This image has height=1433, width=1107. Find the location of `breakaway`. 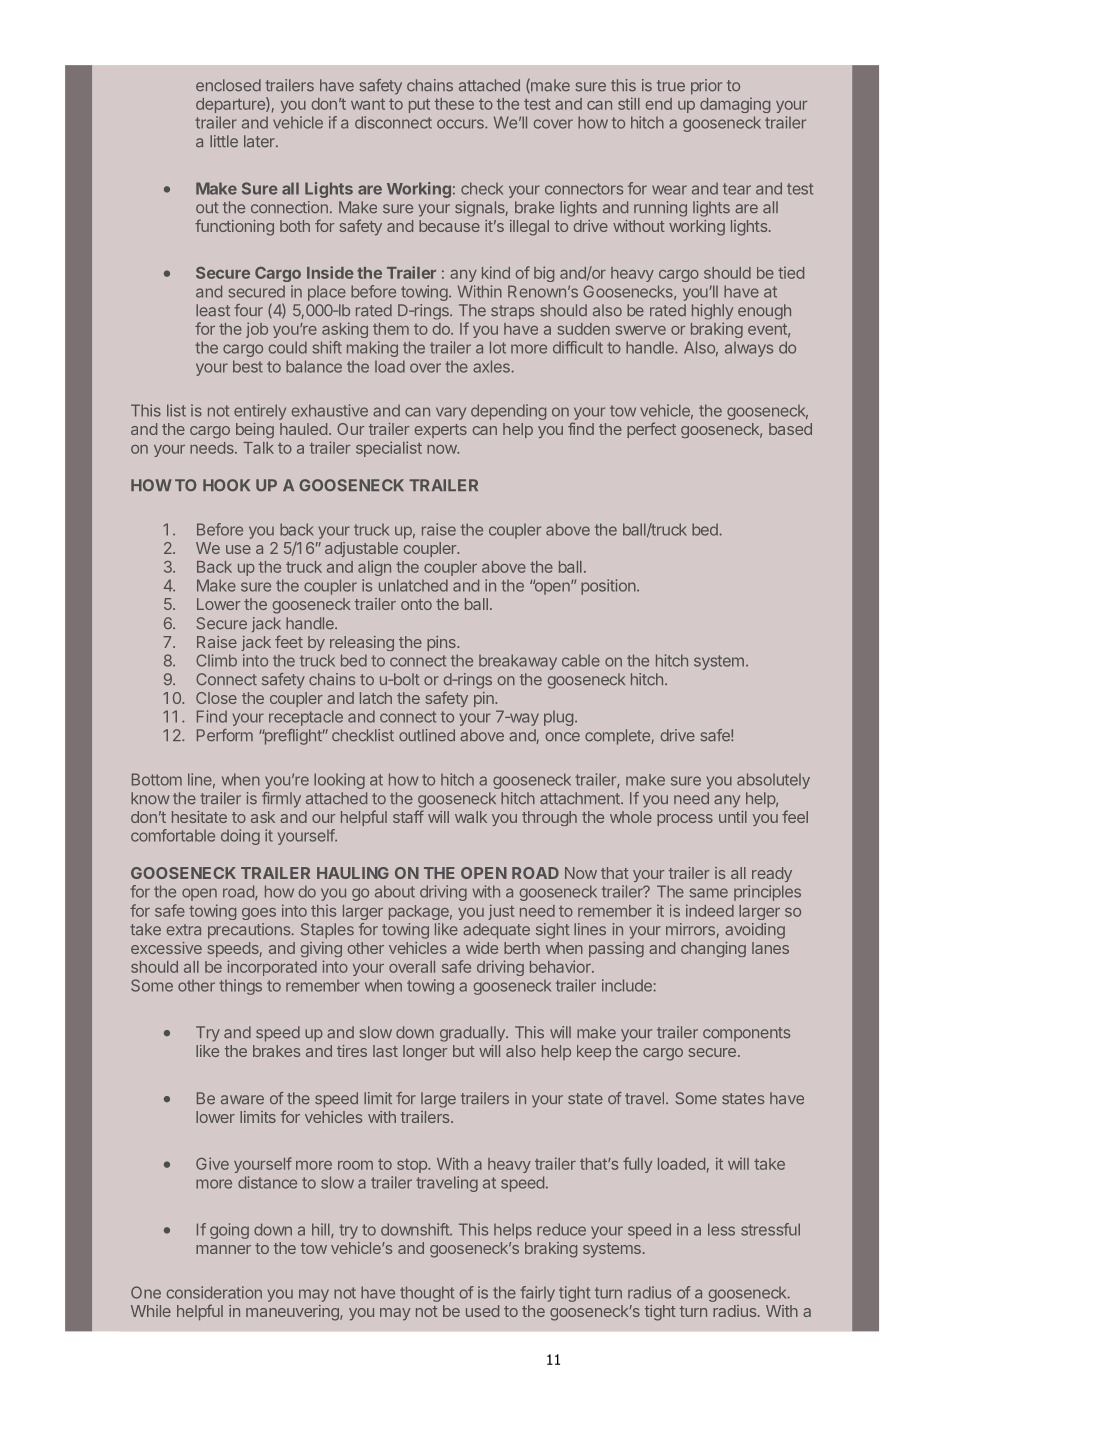

breakaway is located at coordinates (518, 662).
